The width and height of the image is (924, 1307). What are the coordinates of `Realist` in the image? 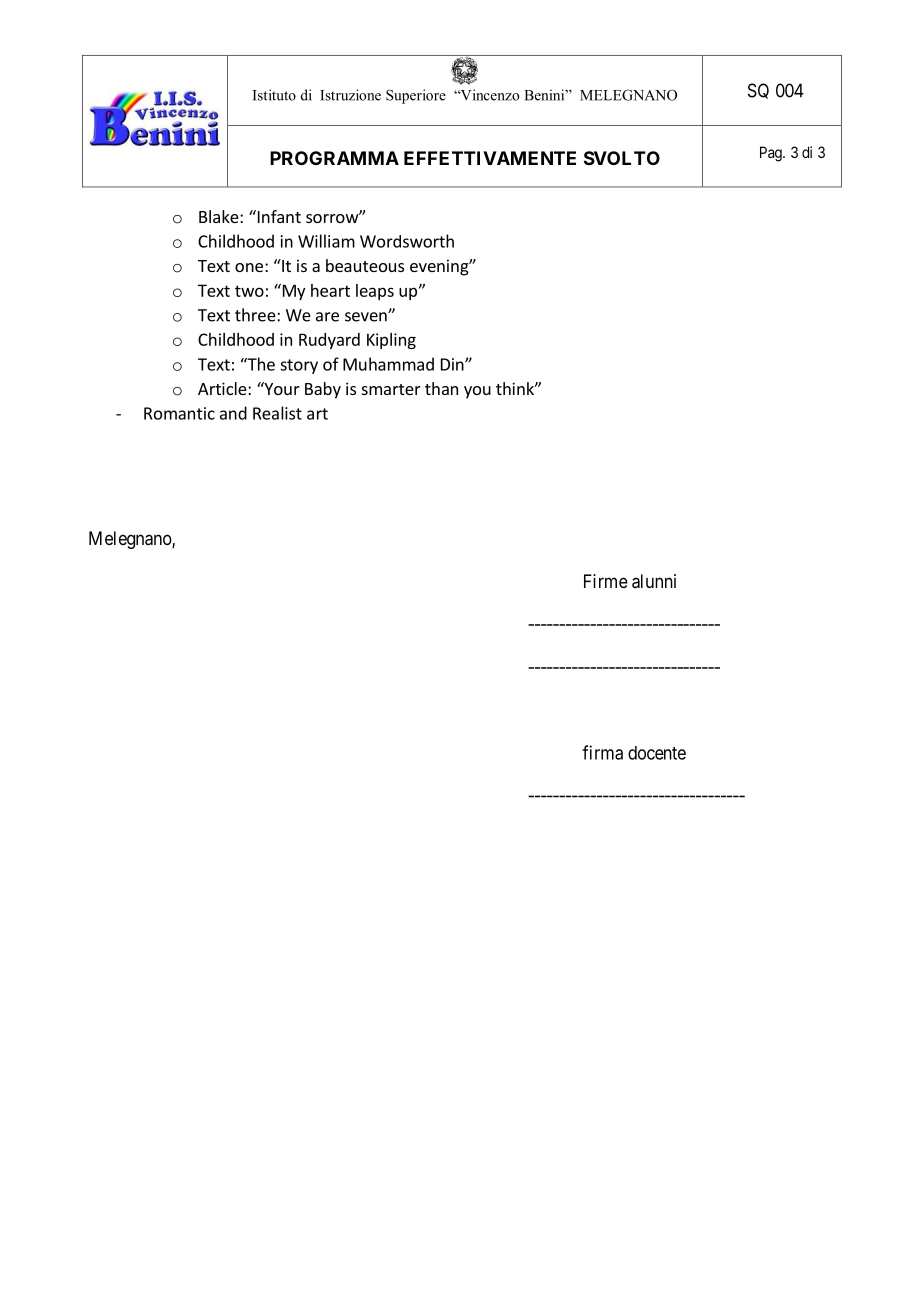 It's located at (277, 413).
